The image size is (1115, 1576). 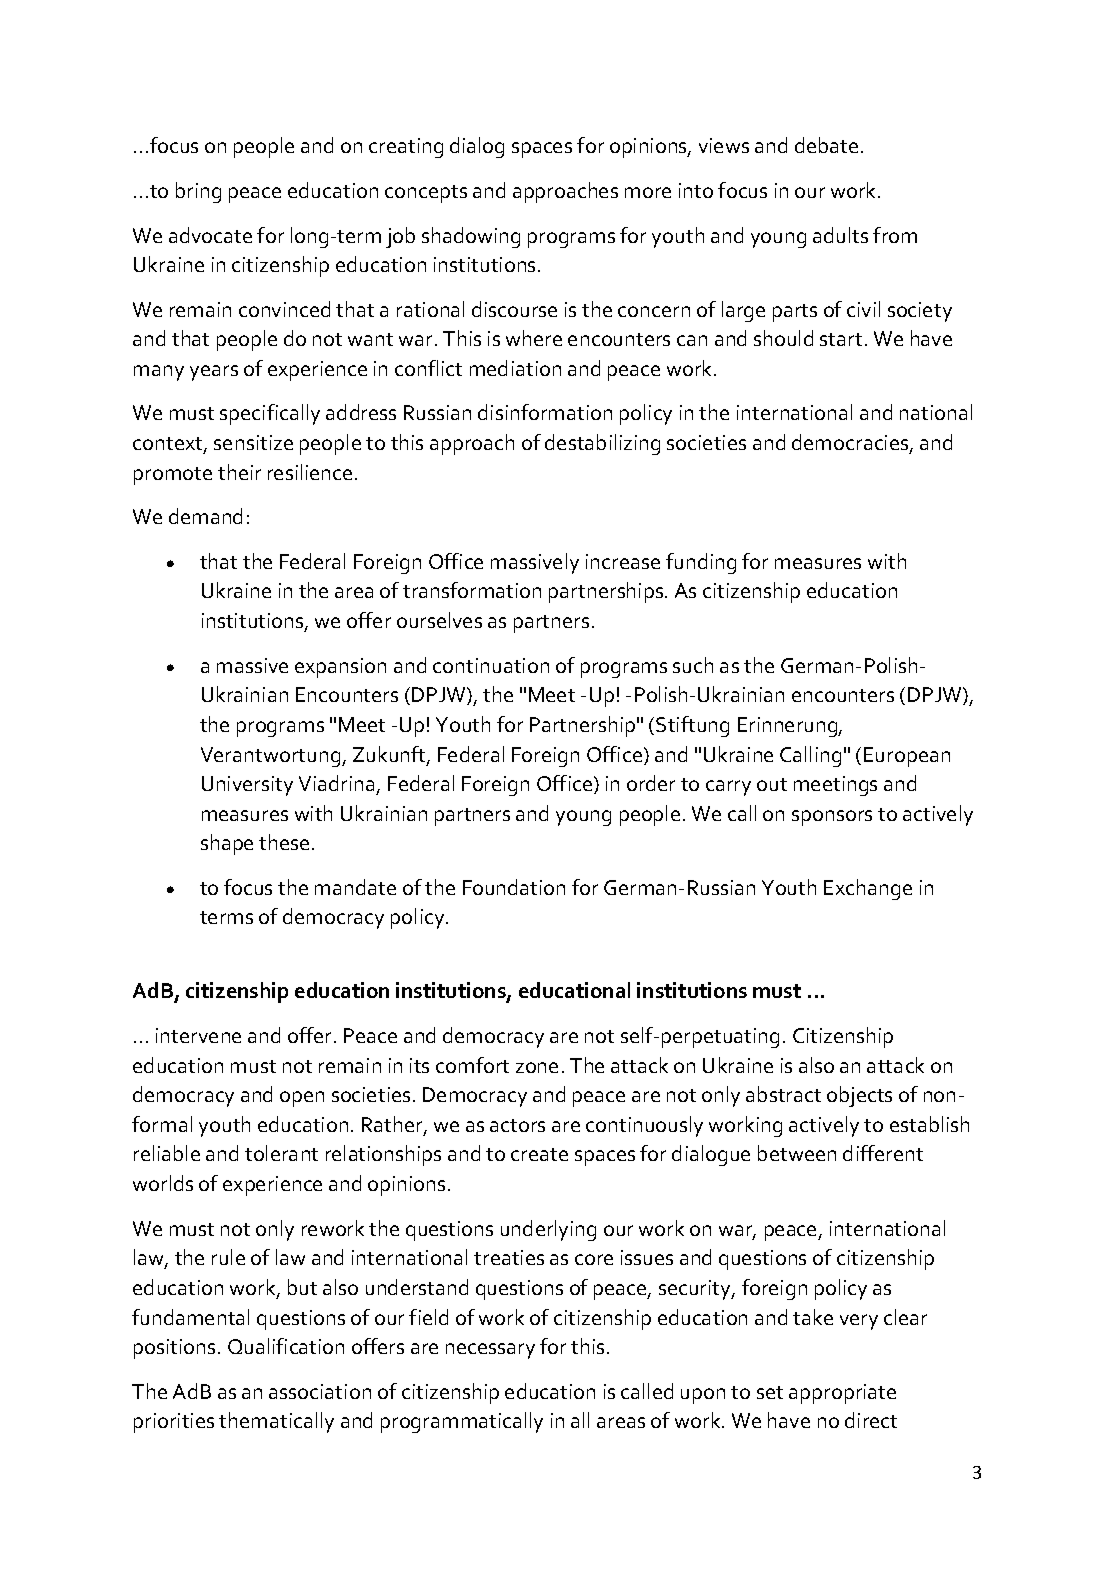 I want to click on appropriate, so click(x=842, y=1394).
